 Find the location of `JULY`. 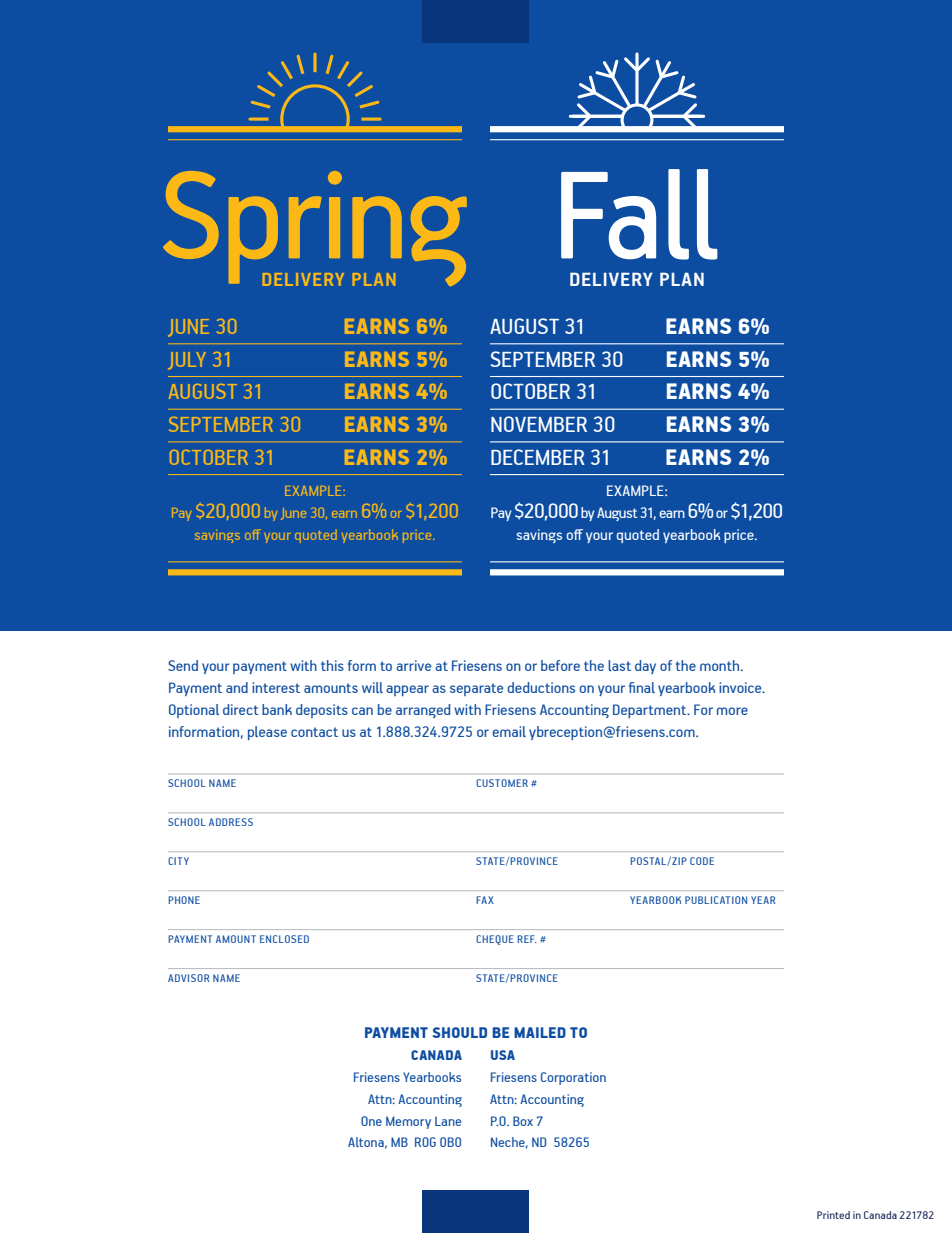

JULY is located at coordinates (187, 361).
